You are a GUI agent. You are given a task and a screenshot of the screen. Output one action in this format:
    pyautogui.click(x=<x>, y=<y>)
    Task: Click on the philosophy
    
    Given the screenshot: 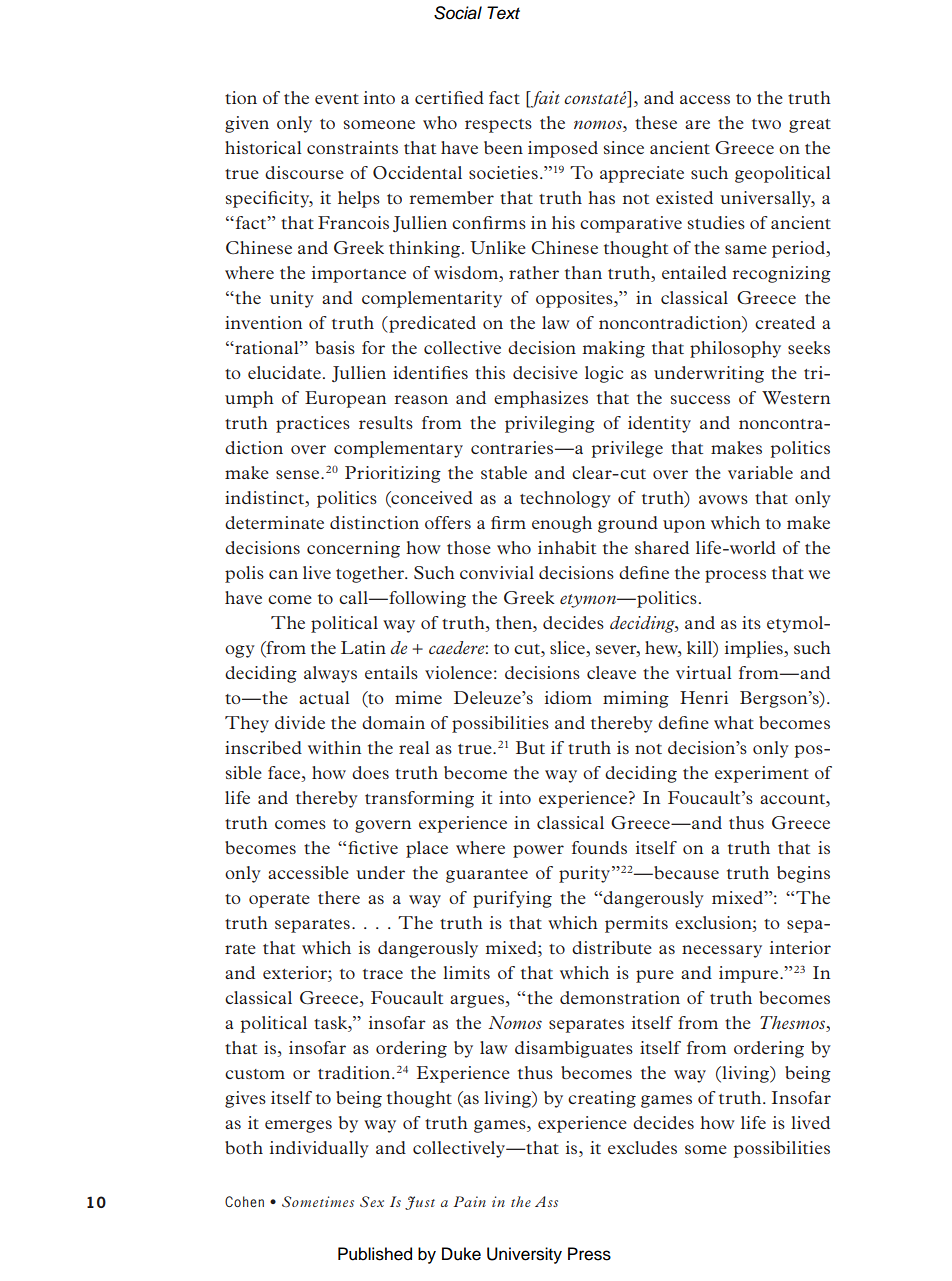 What is the action you would take?
    pyautogui.click(x=735, y=349)
